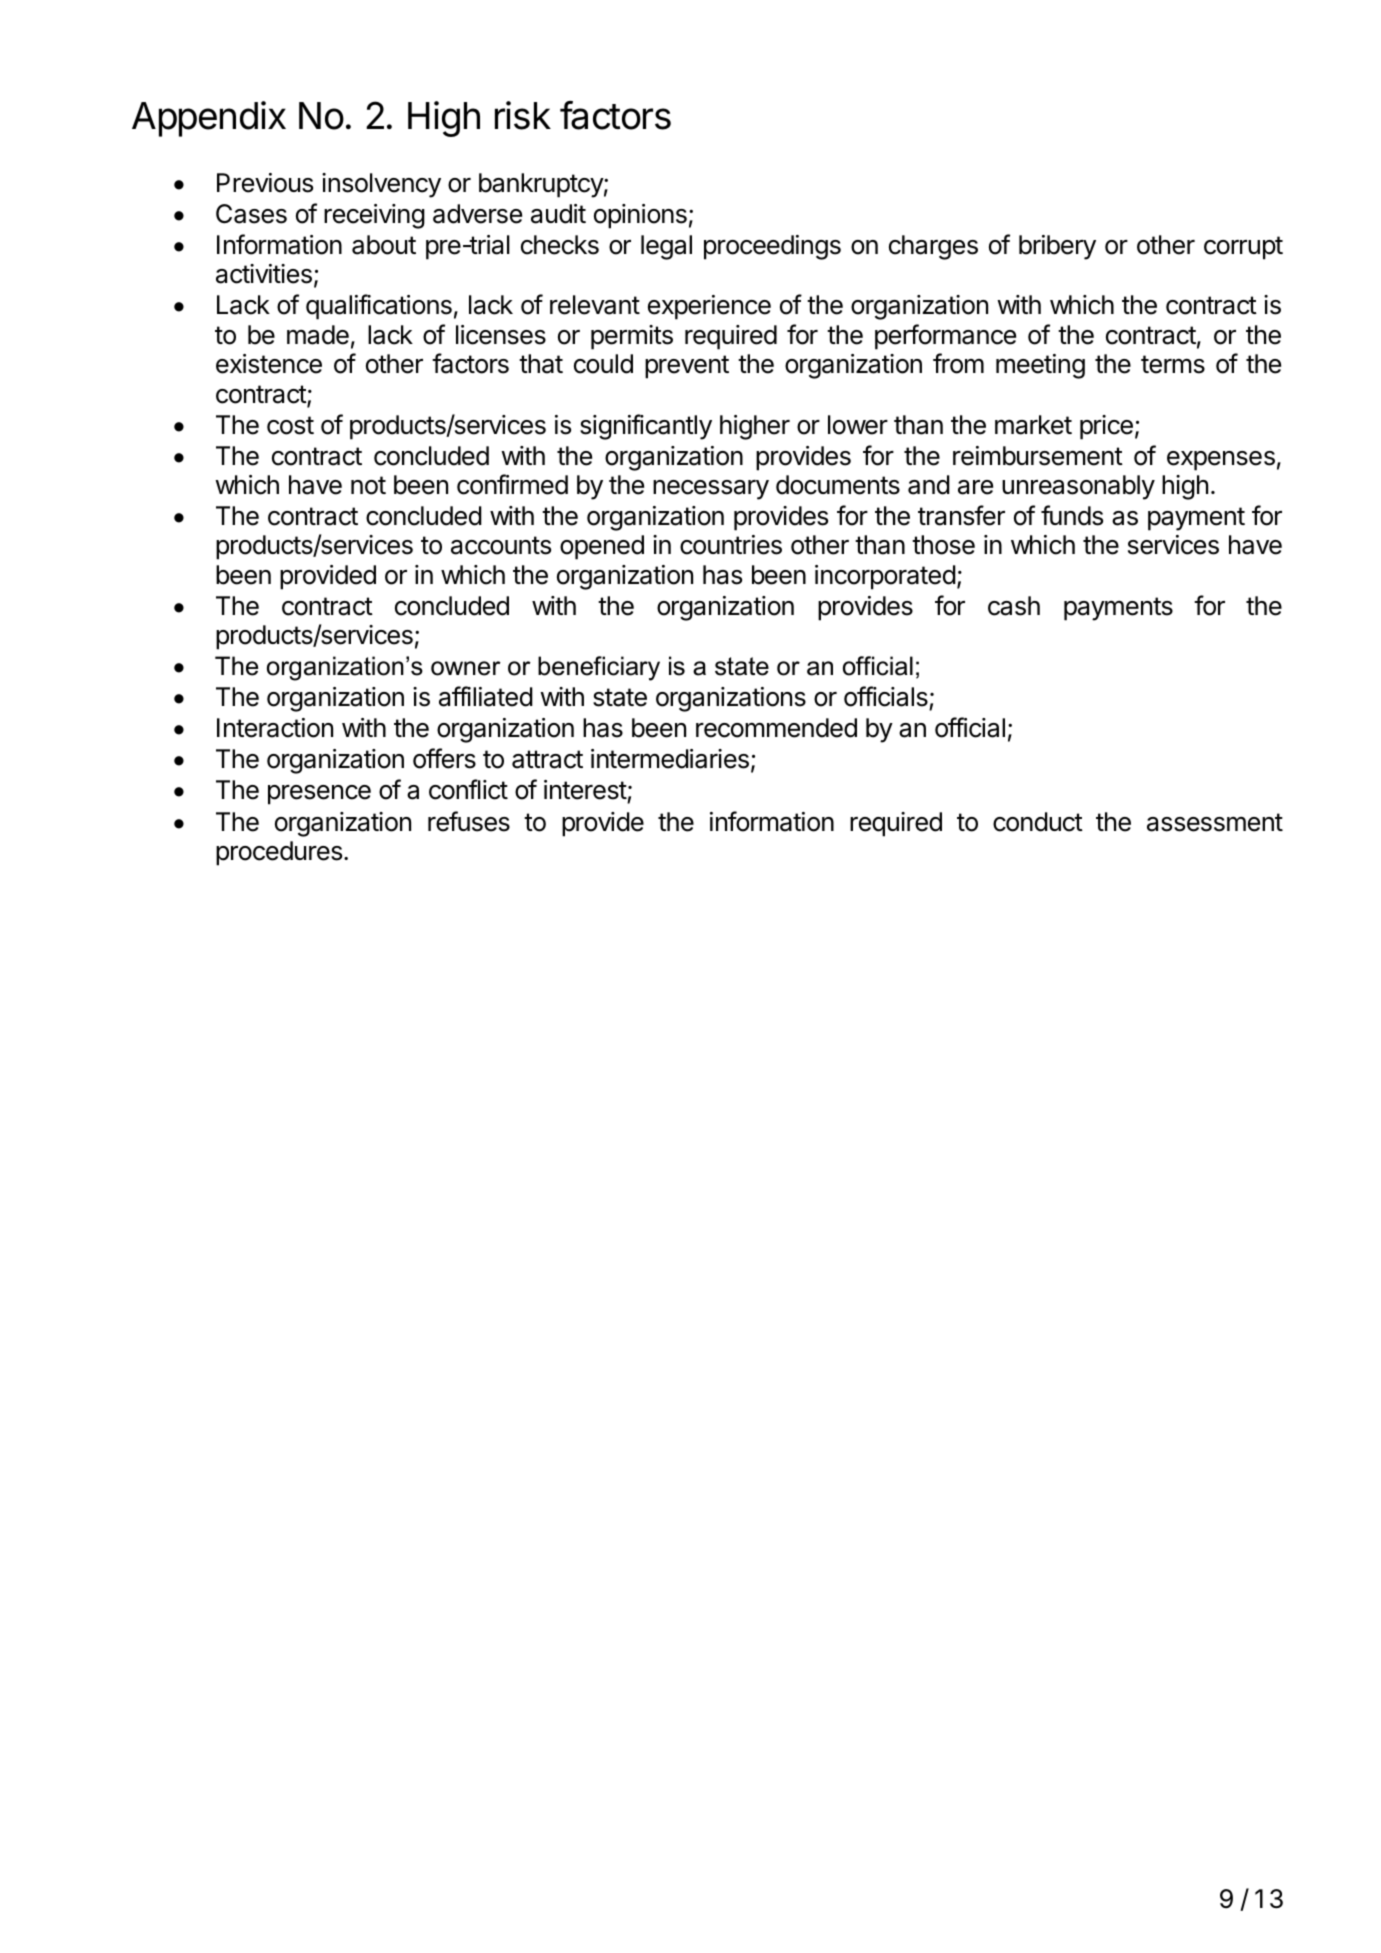  Describe the element at coordinates (269, 364) in the screenshot. I see `existence` at that location.
